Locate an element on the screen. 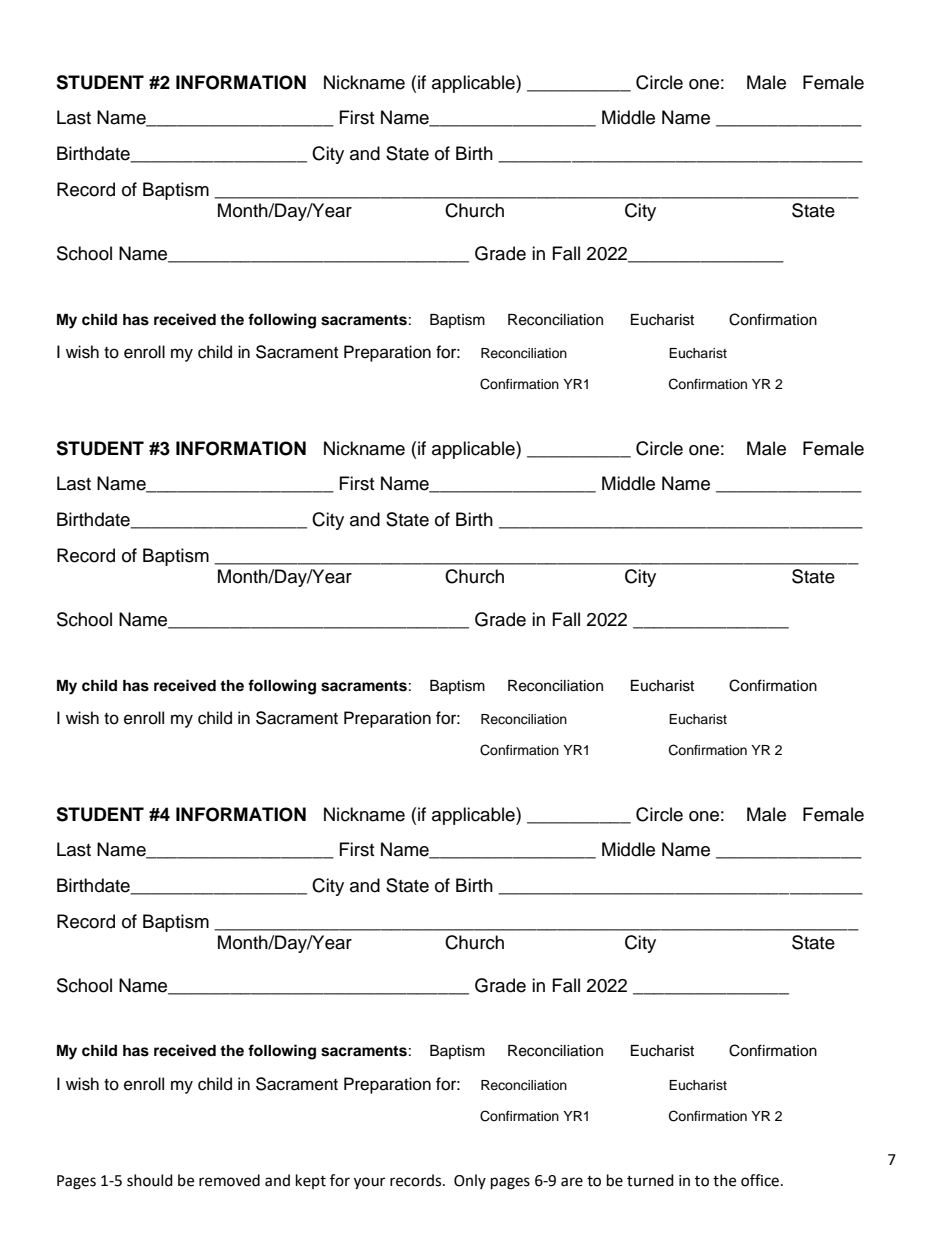 This screenshot has height=1233, width=952. Only is located at coordinates (470, 1181).
